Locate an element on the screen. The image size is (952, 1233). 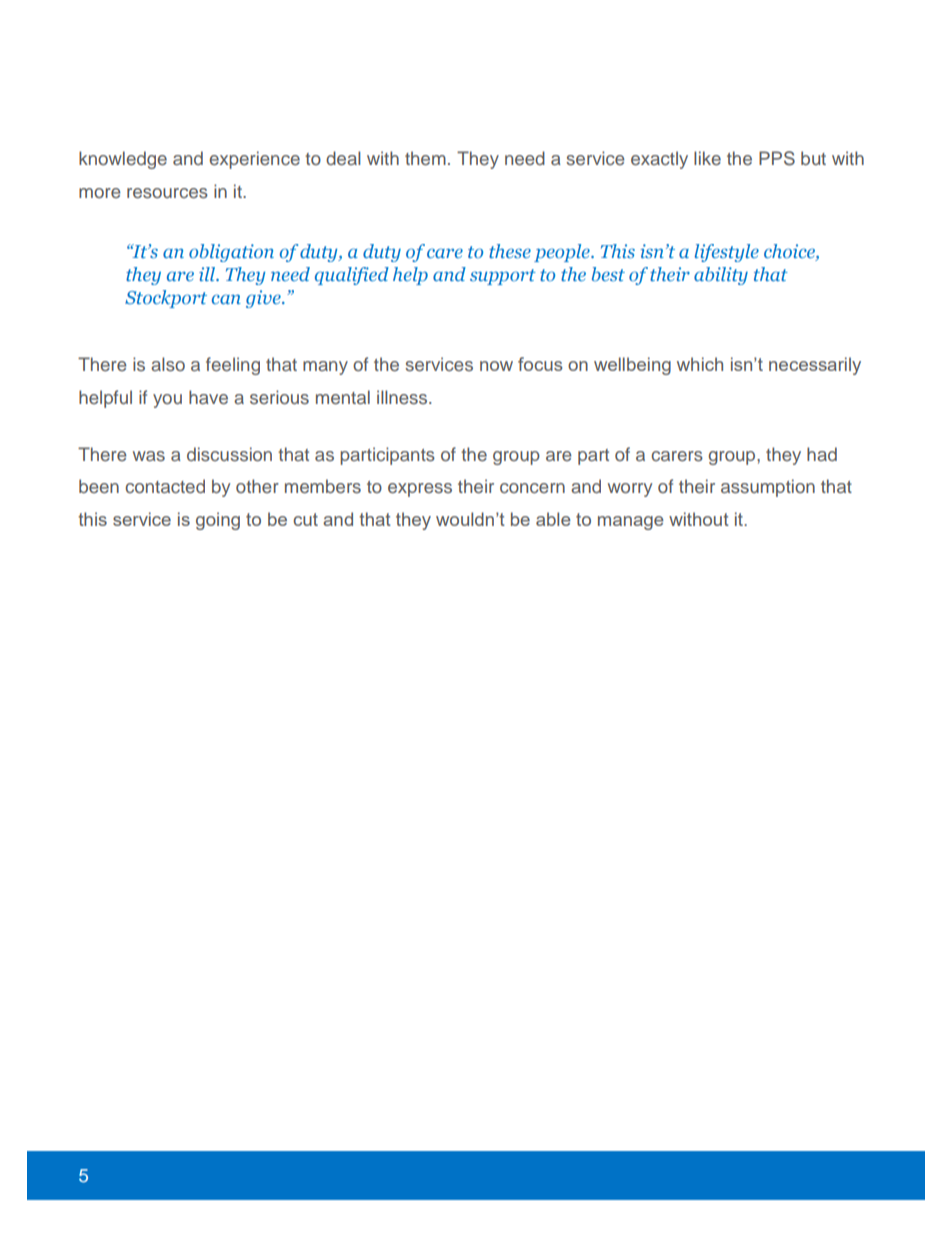
knowledge is located at coordinates (123, 160).
